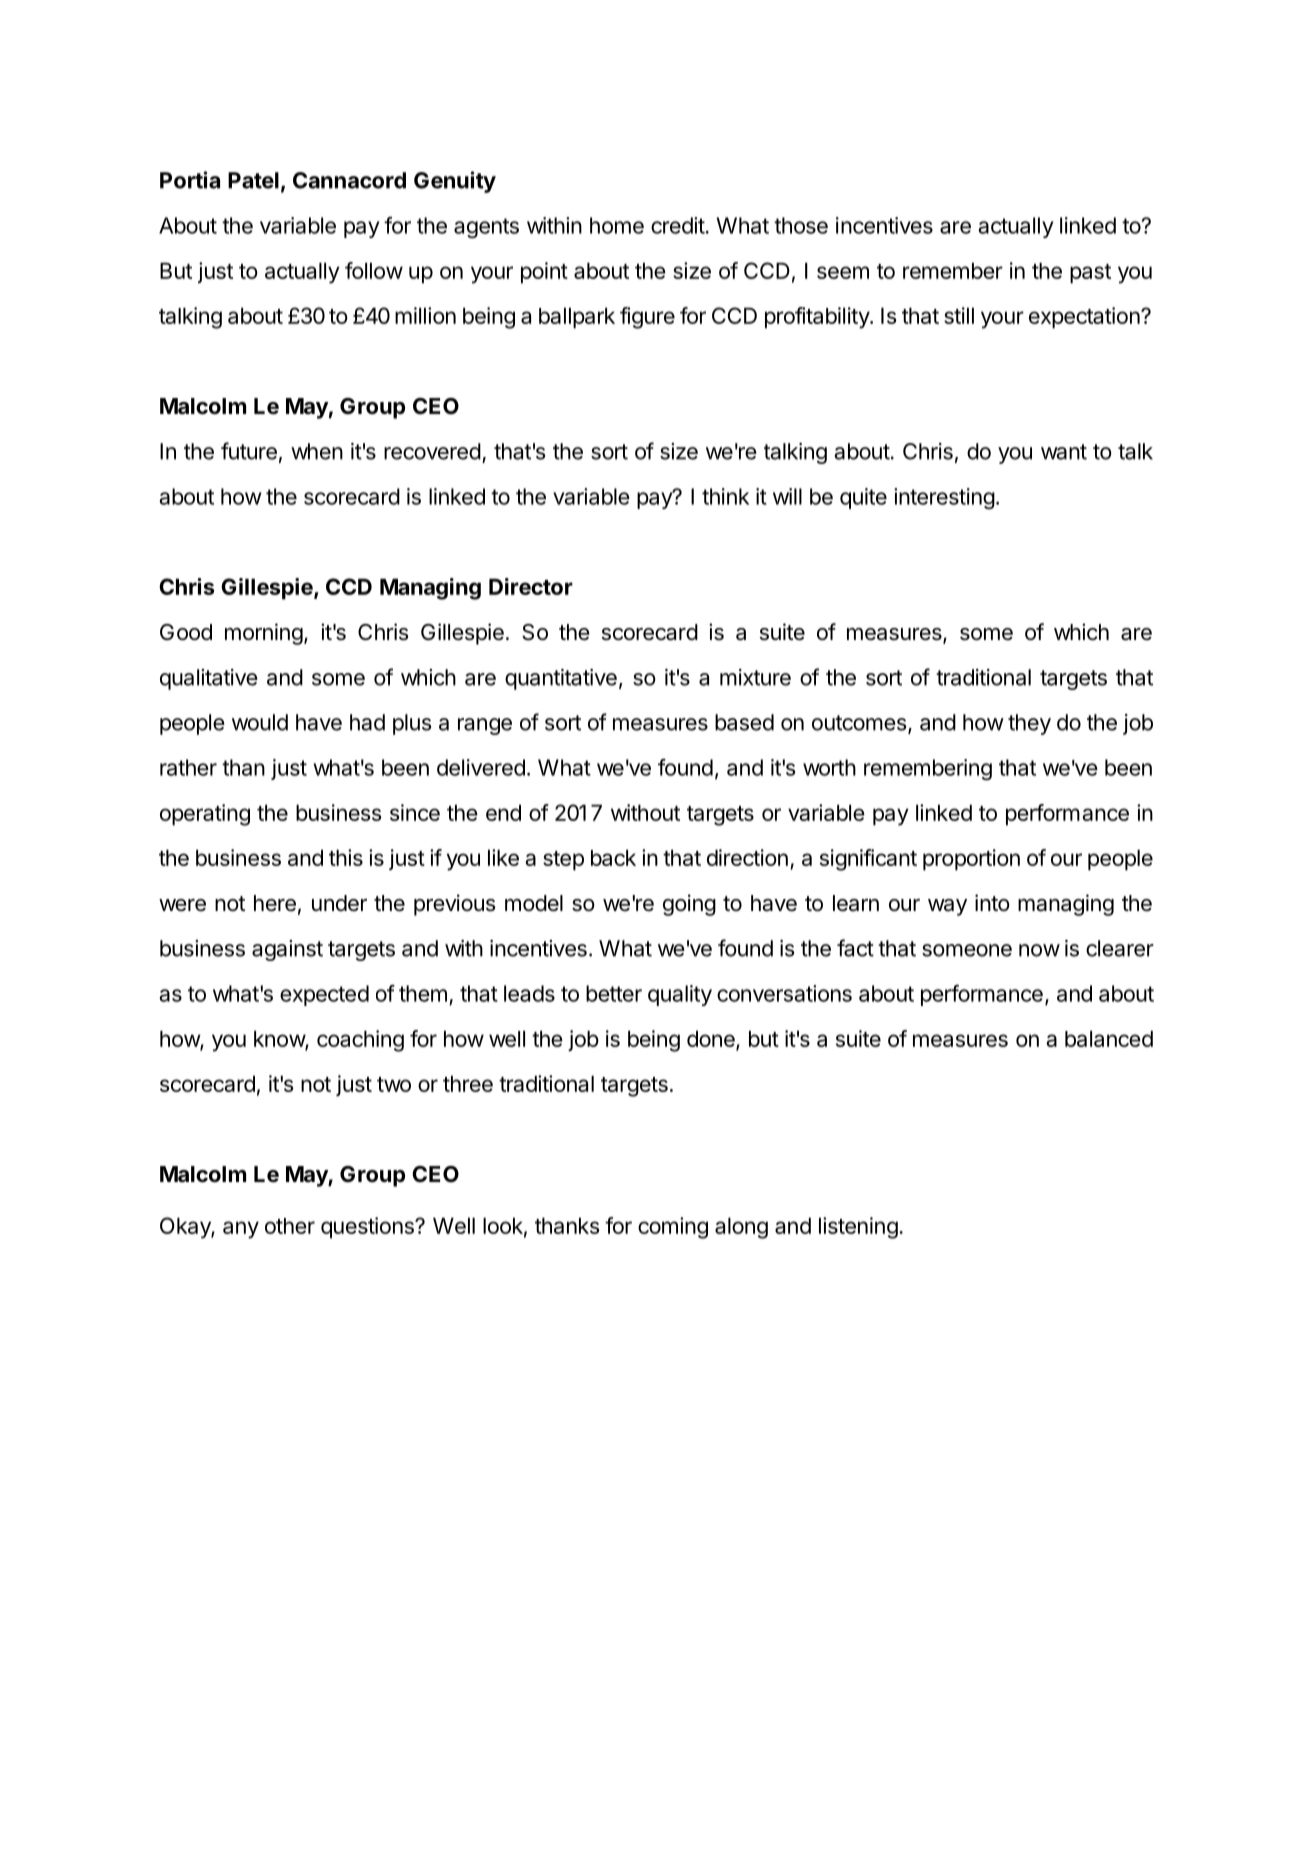  I want to click on they, so click(1029, 724).
